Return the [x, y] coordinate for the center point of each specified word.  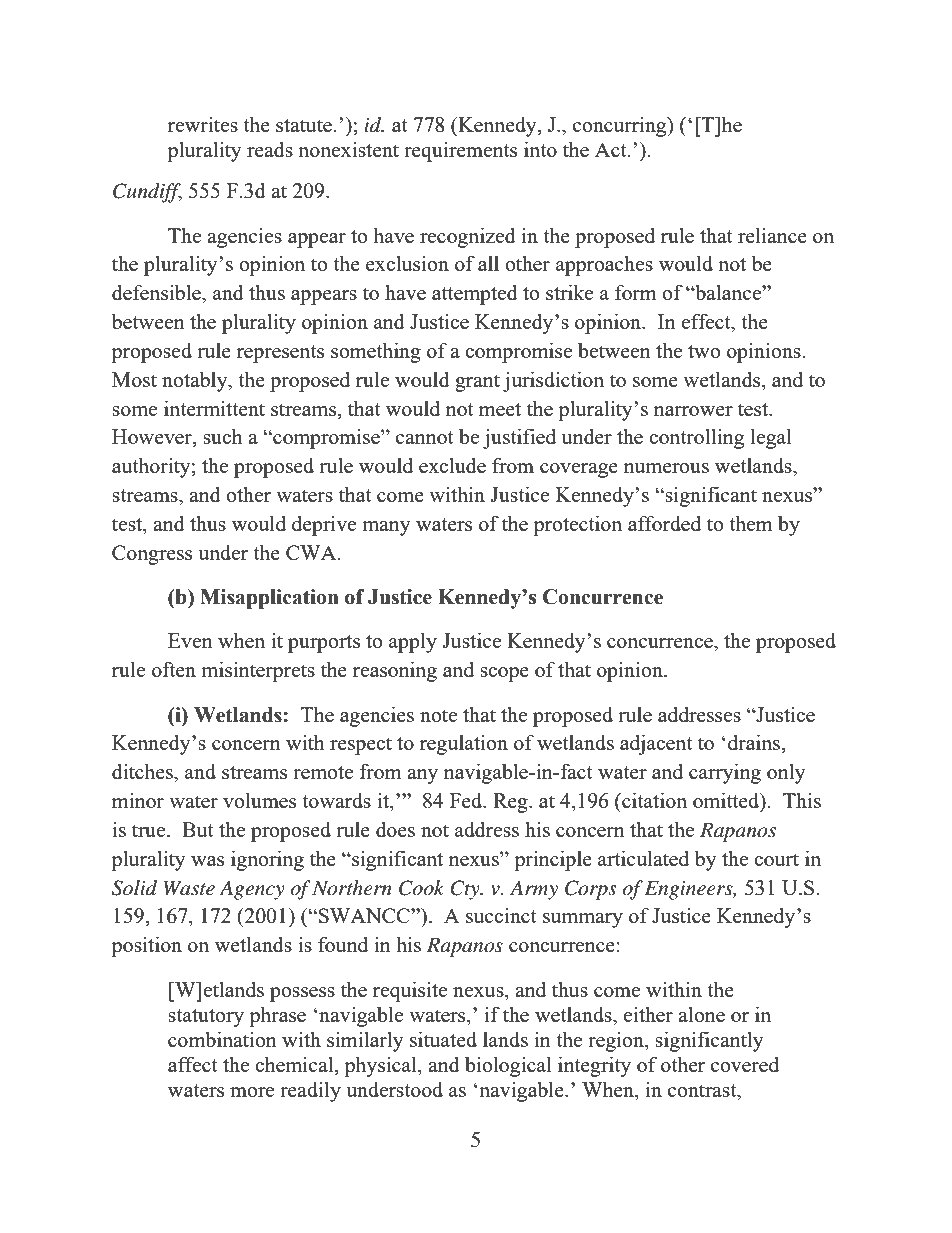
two [704, 351]
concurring [621, 126]
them [751, 523]
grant [477, 383]
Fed [467, 800]
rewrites [203, 124]
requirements [460, 151]
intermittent [214, 408]
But [198, 829]
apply [413, 642]
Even [190, 640]
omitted [727, 801]
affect [193, 1064]
